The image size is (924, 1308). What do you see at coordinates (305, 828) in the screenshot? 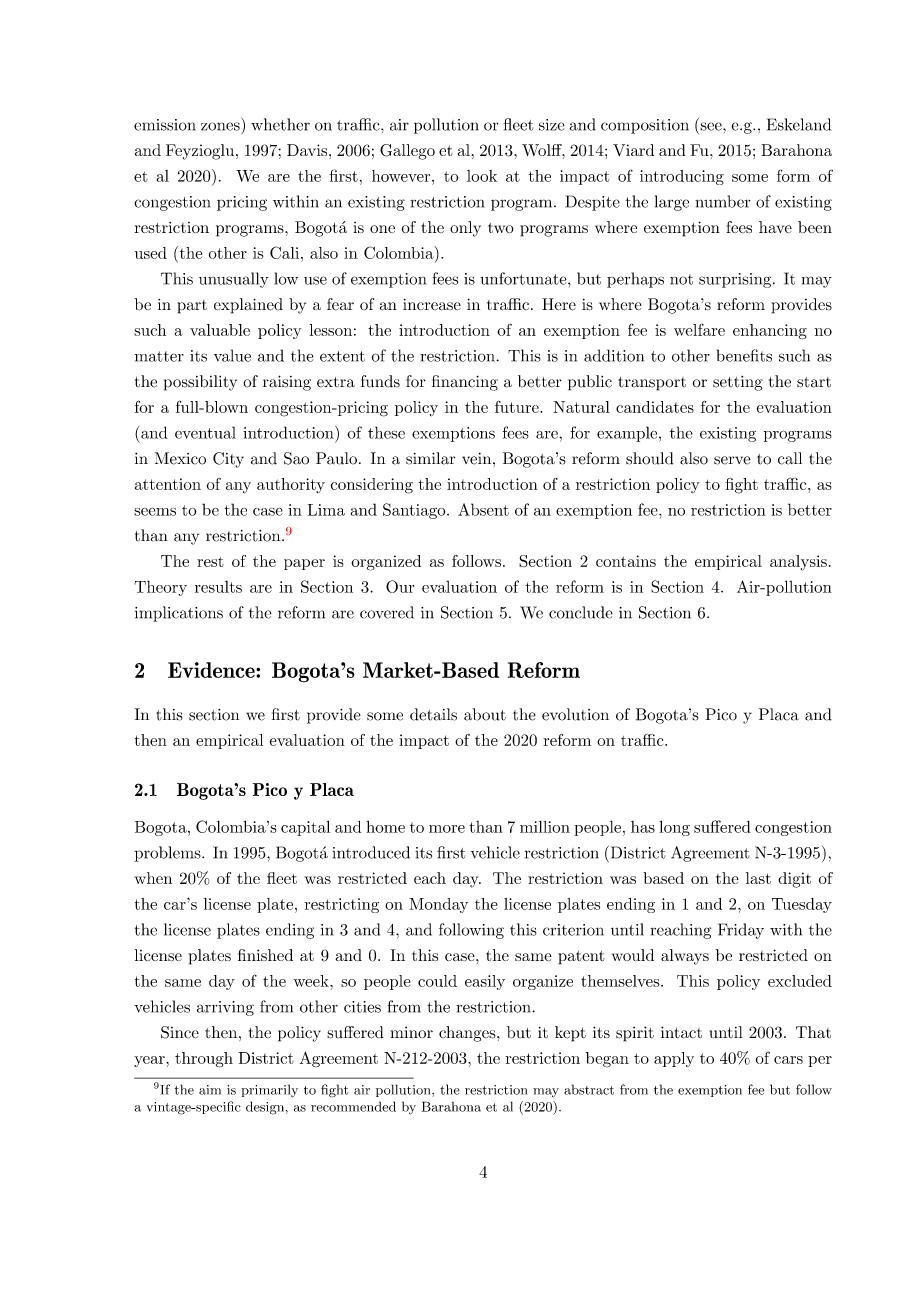
I see `capital` at bounding box center [305, 828].
